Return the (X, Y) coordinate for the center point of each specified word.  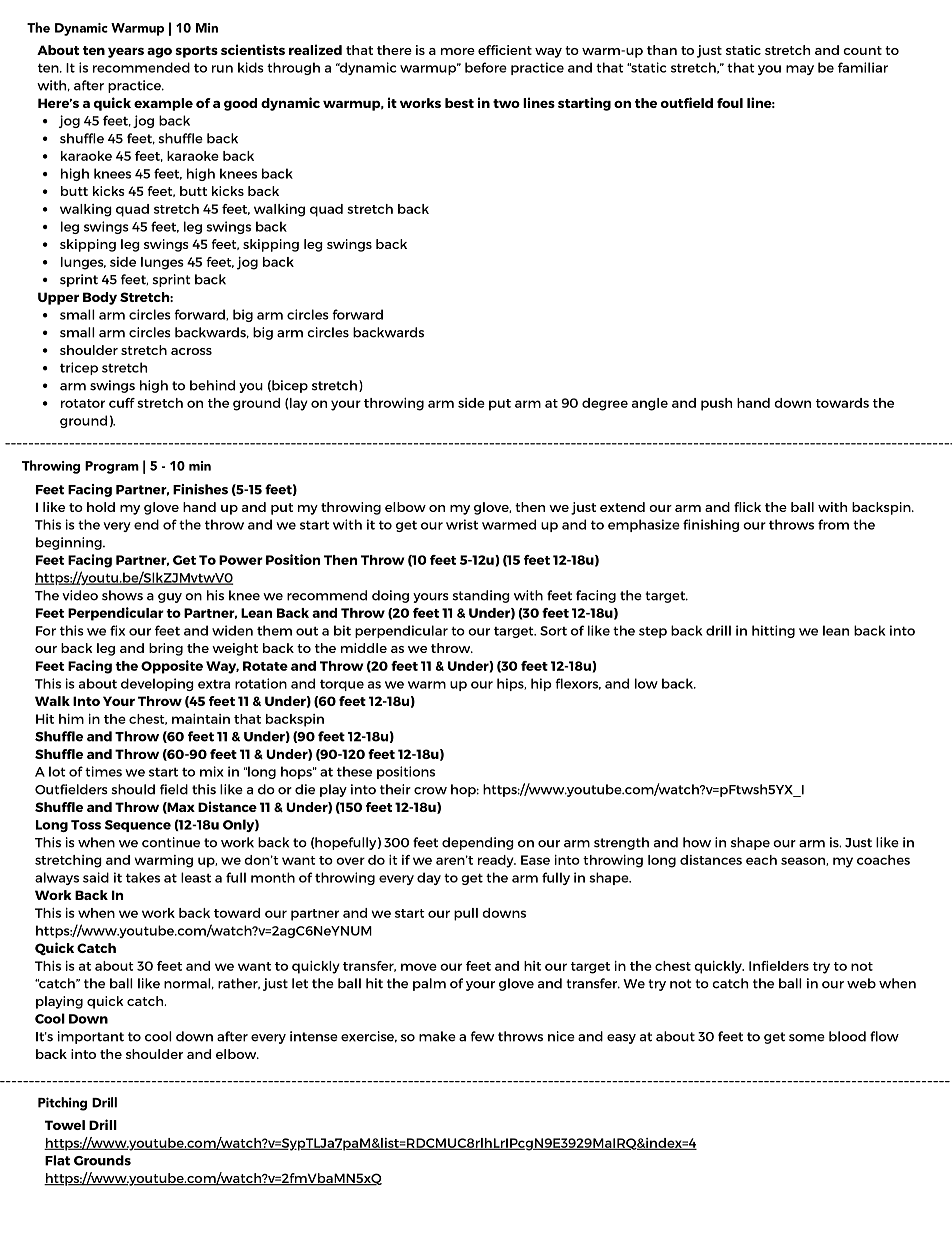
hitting (773, 631)
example (163, 104)
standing (481, 596)
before (486, 67)
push (716, 404)
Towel (65, 1125)
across (191, 351)
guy (170, 598)
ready (497, 861)
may (800, 70)
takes (143, 877)
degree (605, 404)
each (761, 860)
